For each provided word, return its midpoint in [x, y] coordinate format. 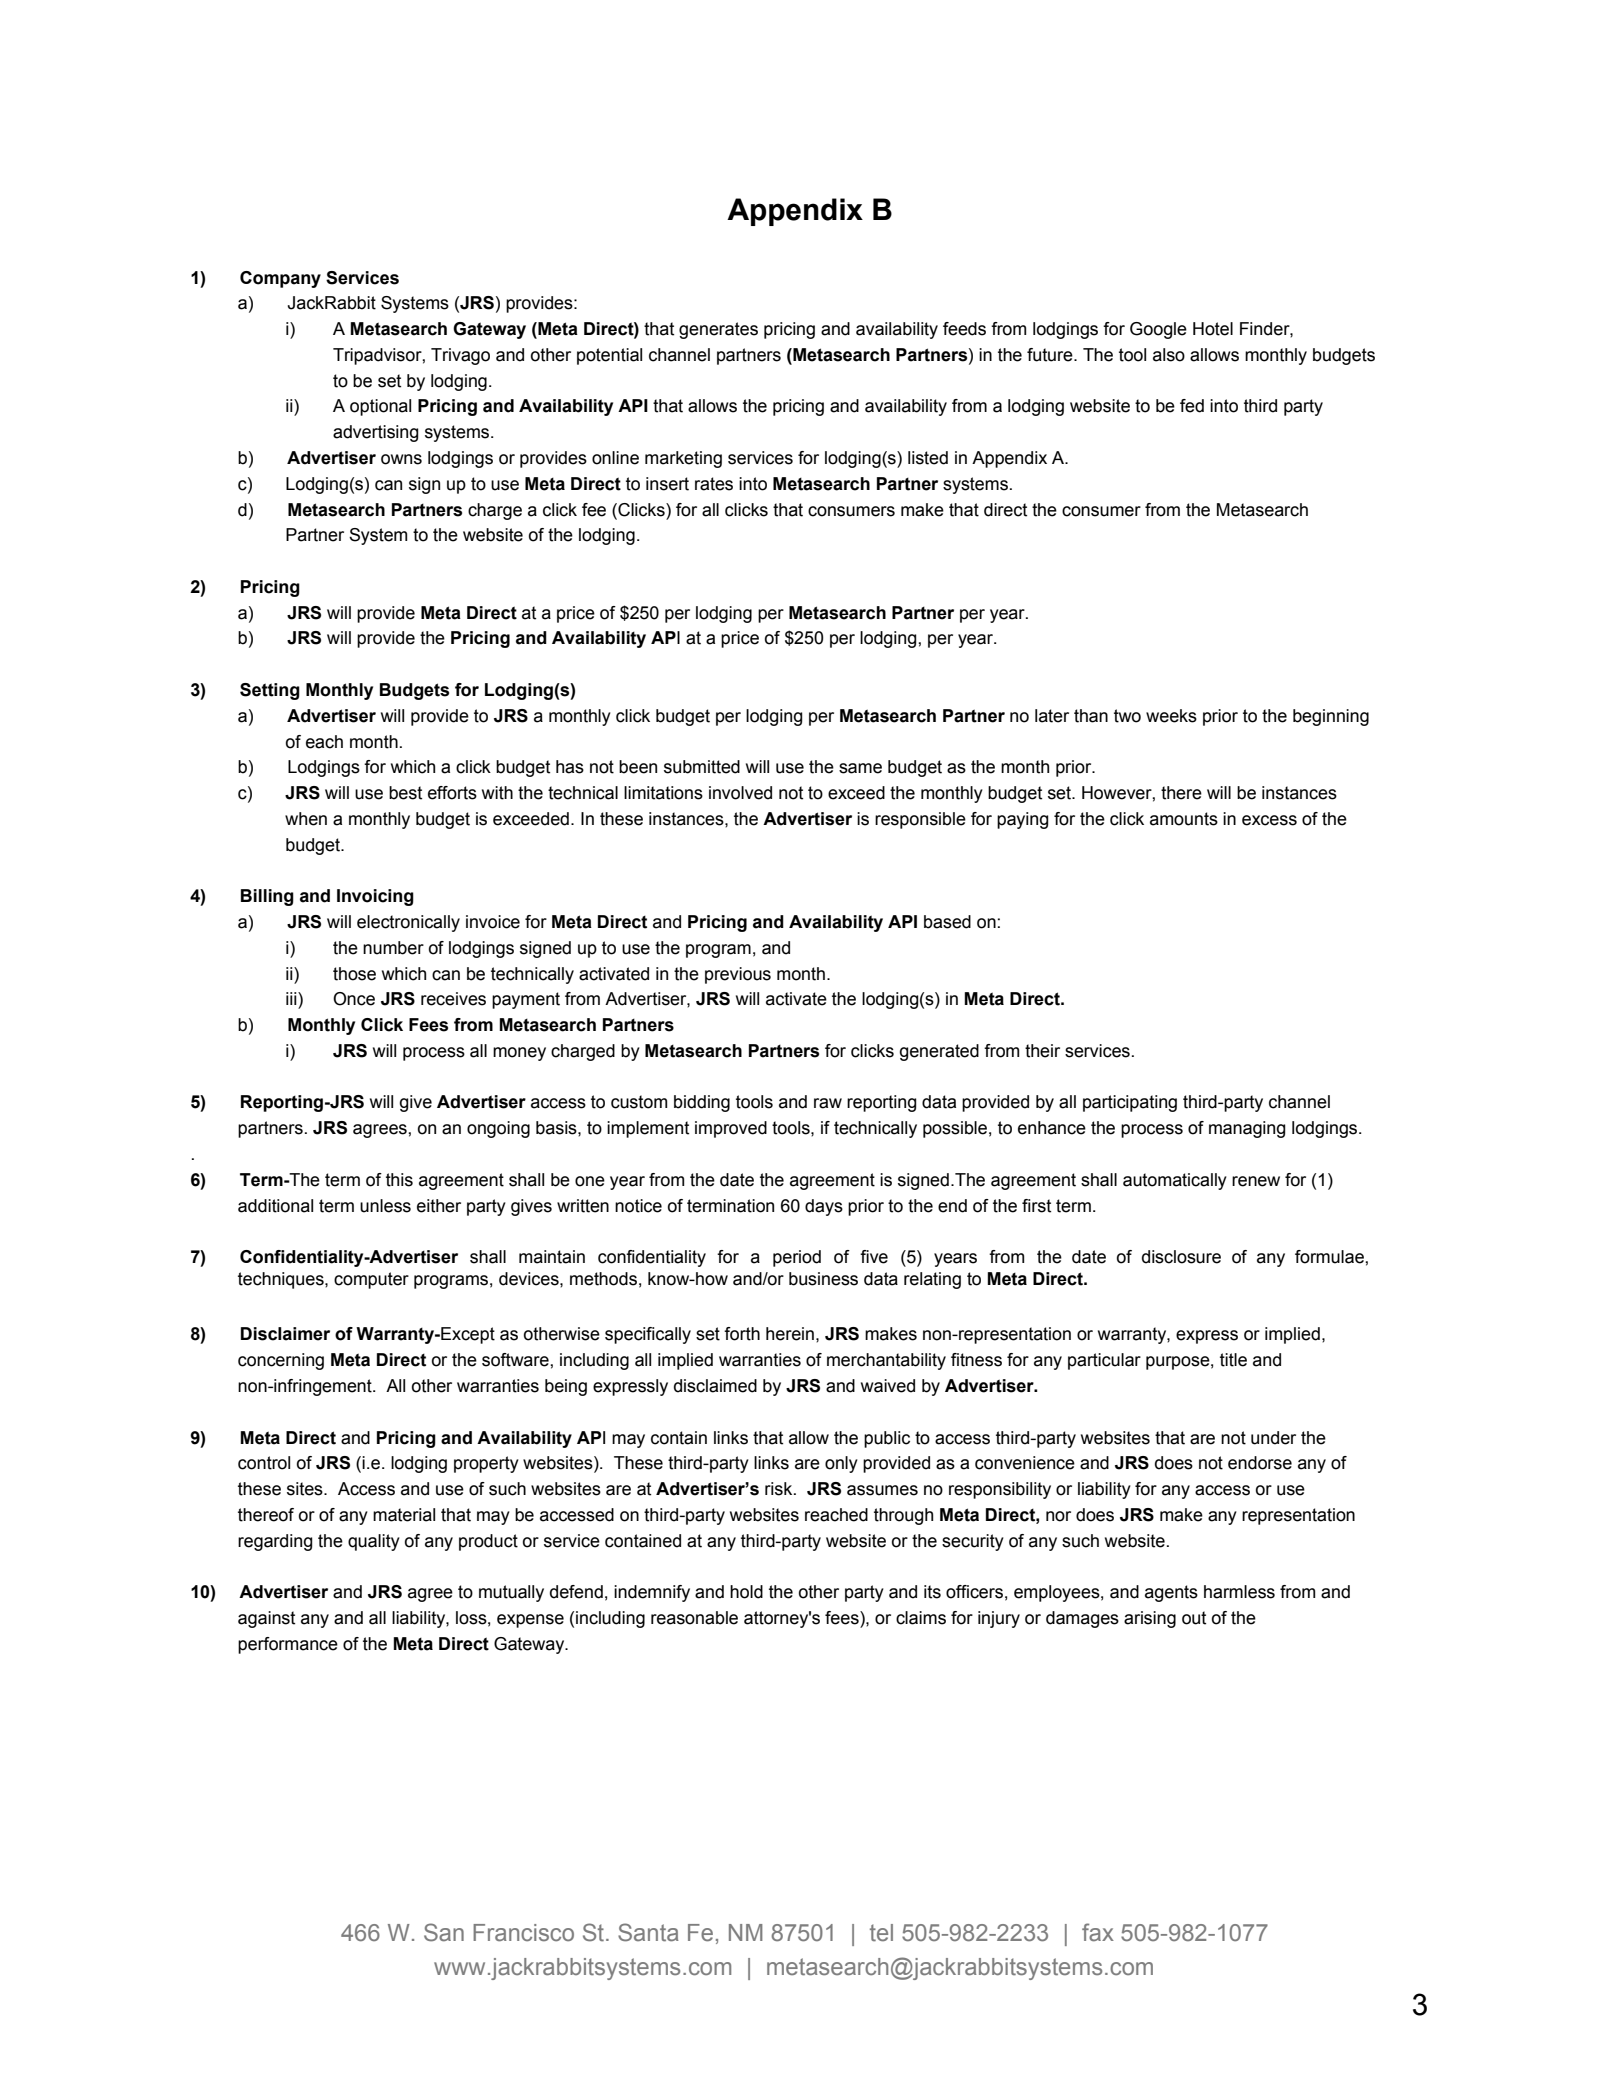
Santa [648, 1932]
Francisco [523, 1933]
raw [828, 1103]
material [404, 1515]
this [399, 1180]
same [860, 768]
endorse [1260, 1463]
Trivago [460, 356]
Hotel [1213, 329]
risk [780, 1489]
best [405, 793]
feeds [964, 329]
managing [1247, 1129]
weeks [1171, 716]
